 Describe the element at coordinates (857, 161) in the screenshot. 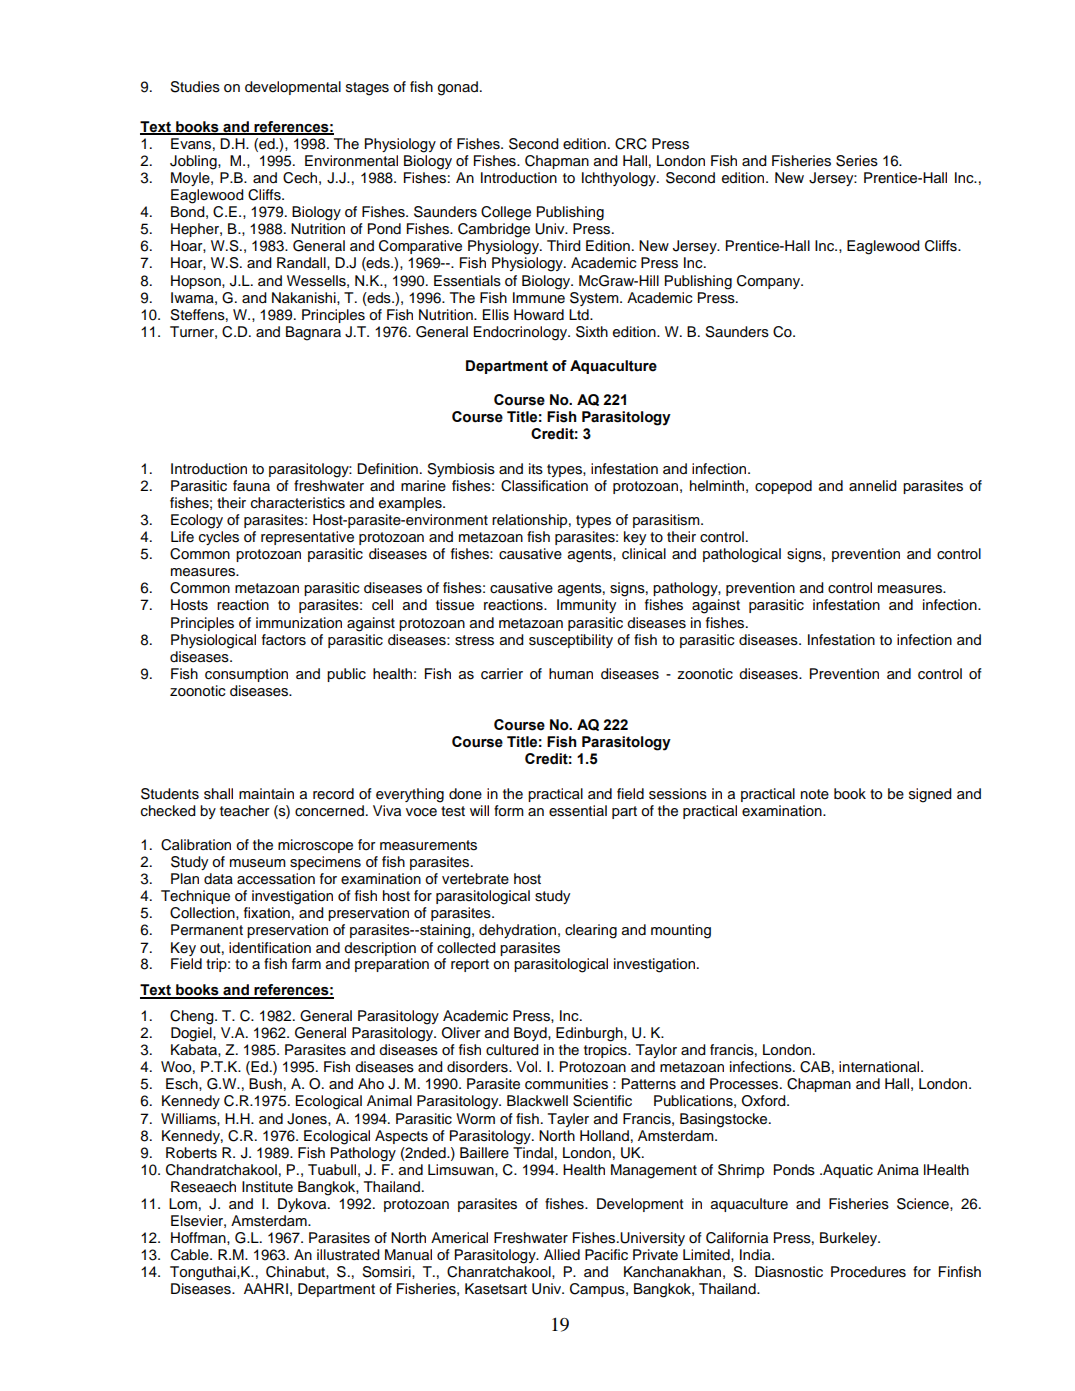

I see `Series` at that location.
